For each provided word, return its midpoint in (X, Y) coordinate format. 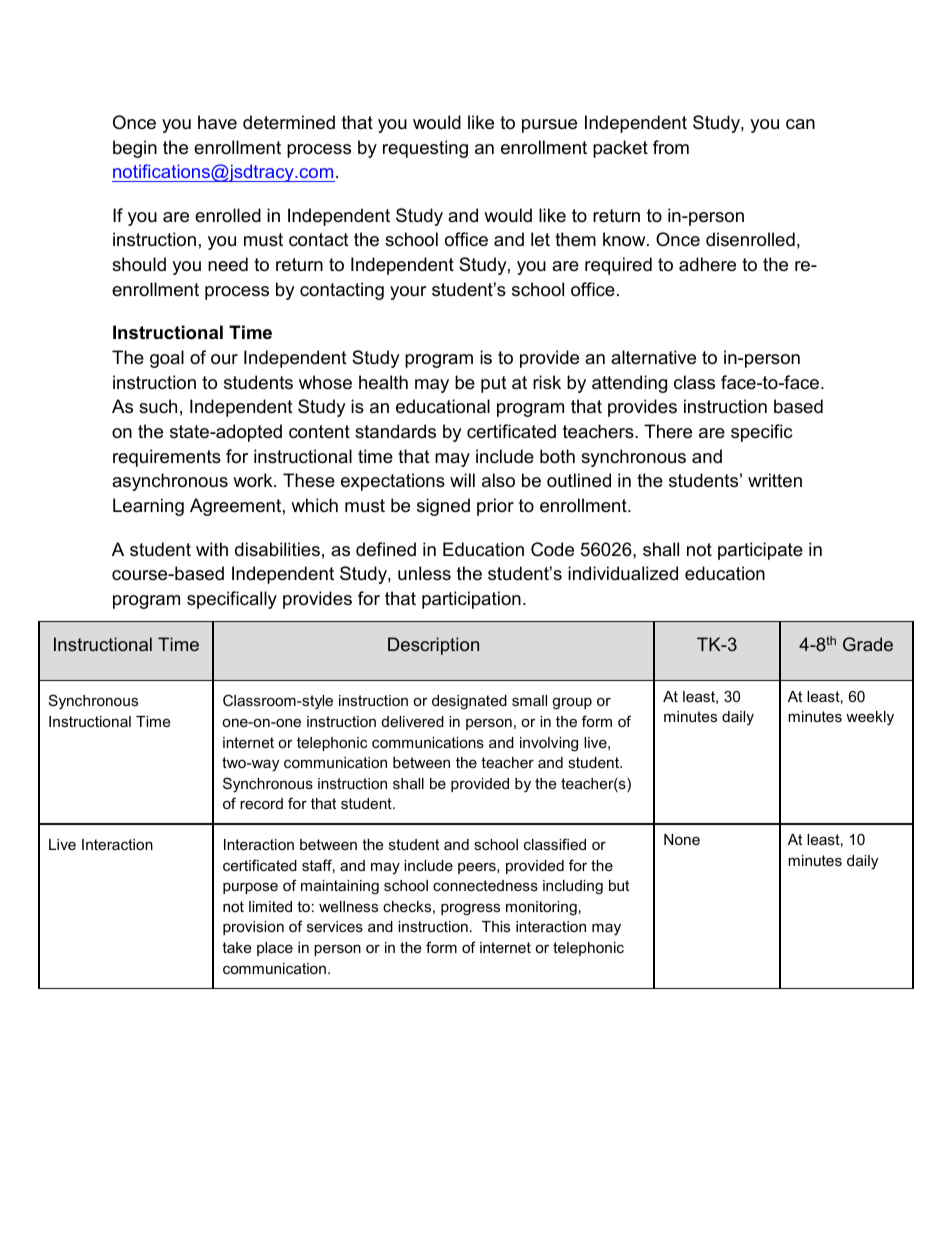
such (158, 406)
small (529, 700)
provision (253, 928)
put (494, 384)
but (619, 885)
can (800, 124)
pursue (549, 126)
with (212, 549)
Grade (868, 644)
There (668, 431)
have (217, 122)
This (496, 926)
